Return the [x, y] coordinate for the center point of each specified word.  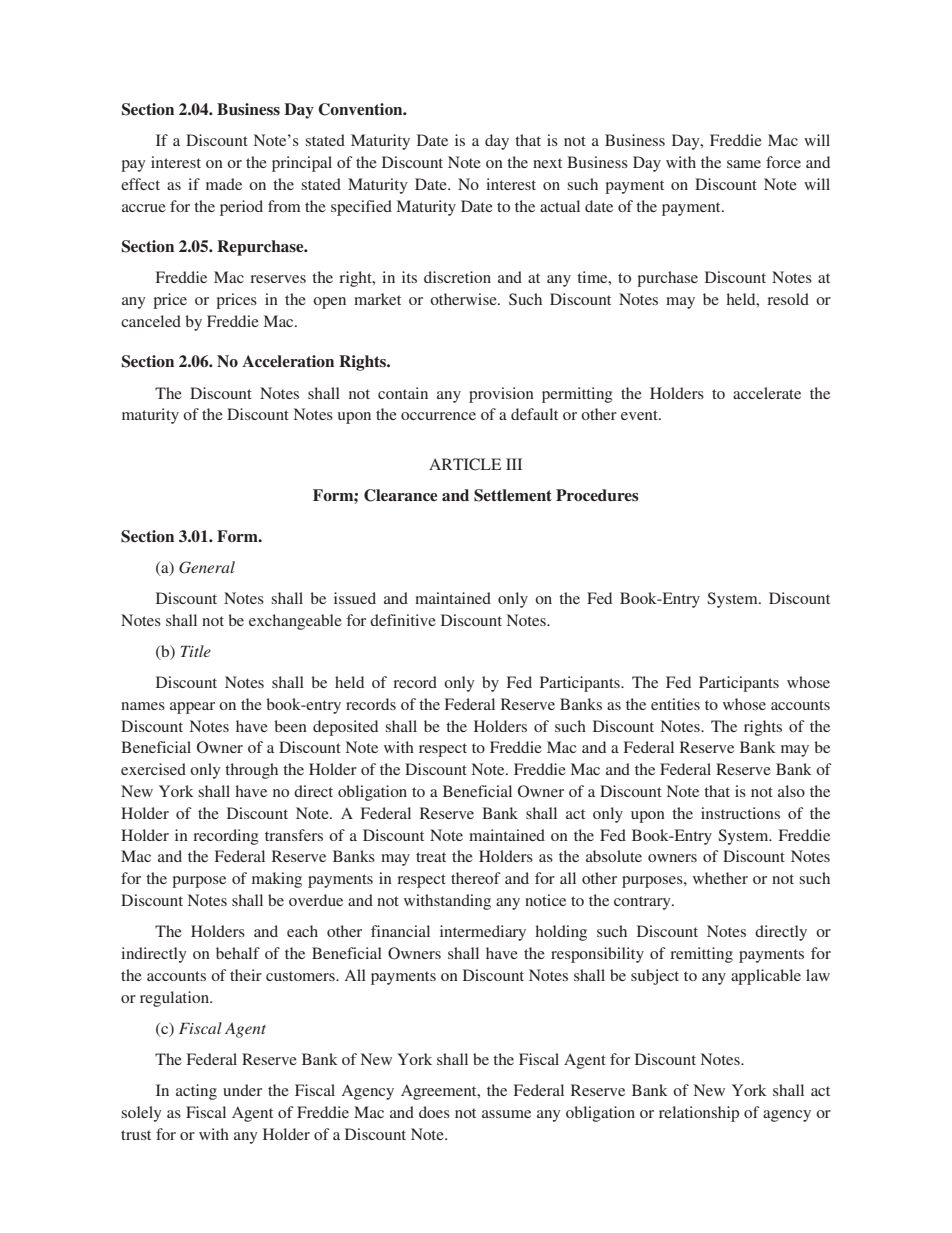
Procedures [597, 495]
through [251, 771]
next [547, 163]
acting [196, 1092]
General [207, 567]
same [744, 164]
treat [431, 857]
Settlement [513, 495]
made [224, 184]
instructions [740, 813]
